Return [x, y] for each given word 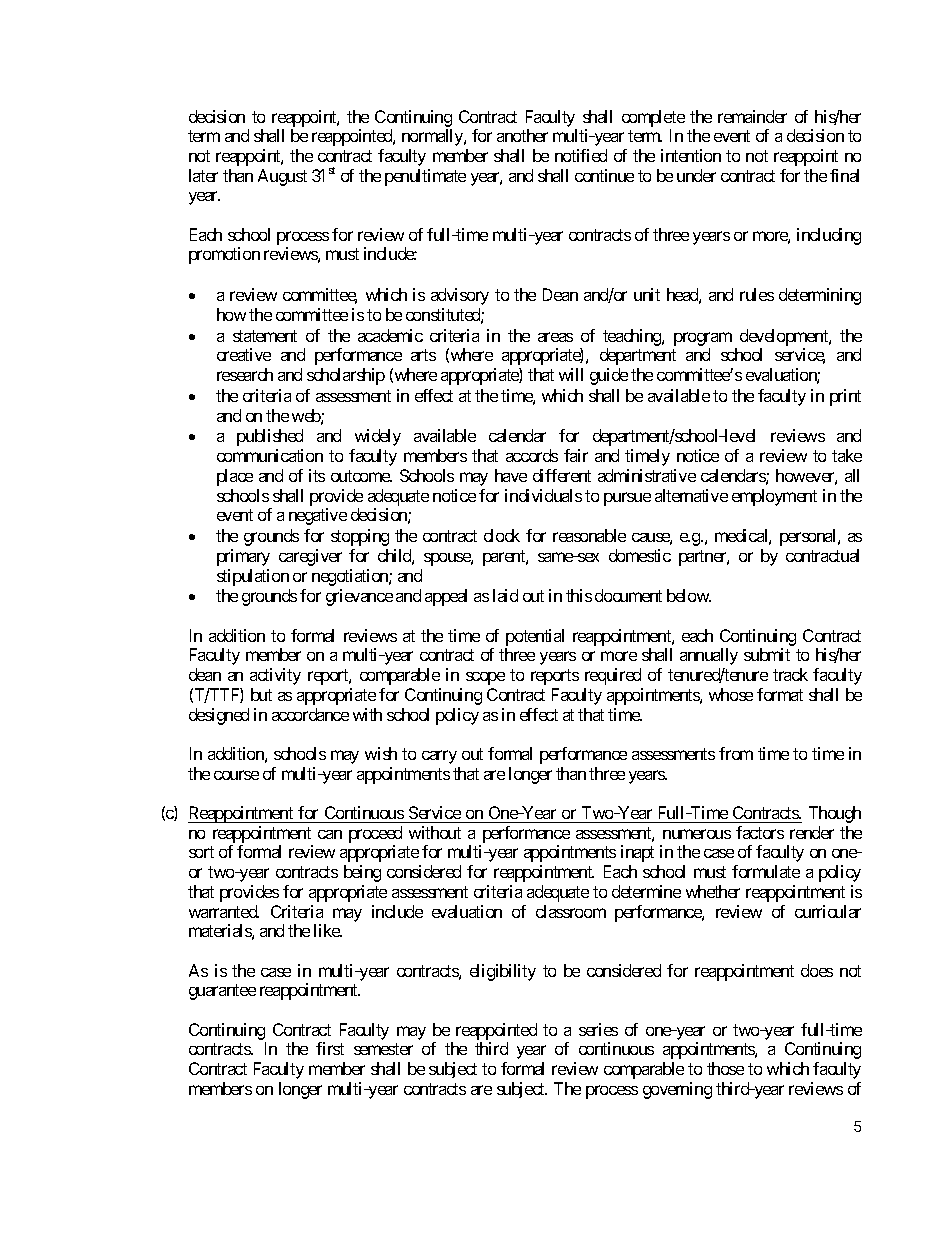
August [282, 177]
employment [774, 497]
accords [532, 455]
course [236, 775]
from [736, 753]
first [330, 1048]
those [725, 1068]
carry [439, 757]
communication [270, 455]
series [598, 1029]
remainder [752, 116]
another [522, 135]
